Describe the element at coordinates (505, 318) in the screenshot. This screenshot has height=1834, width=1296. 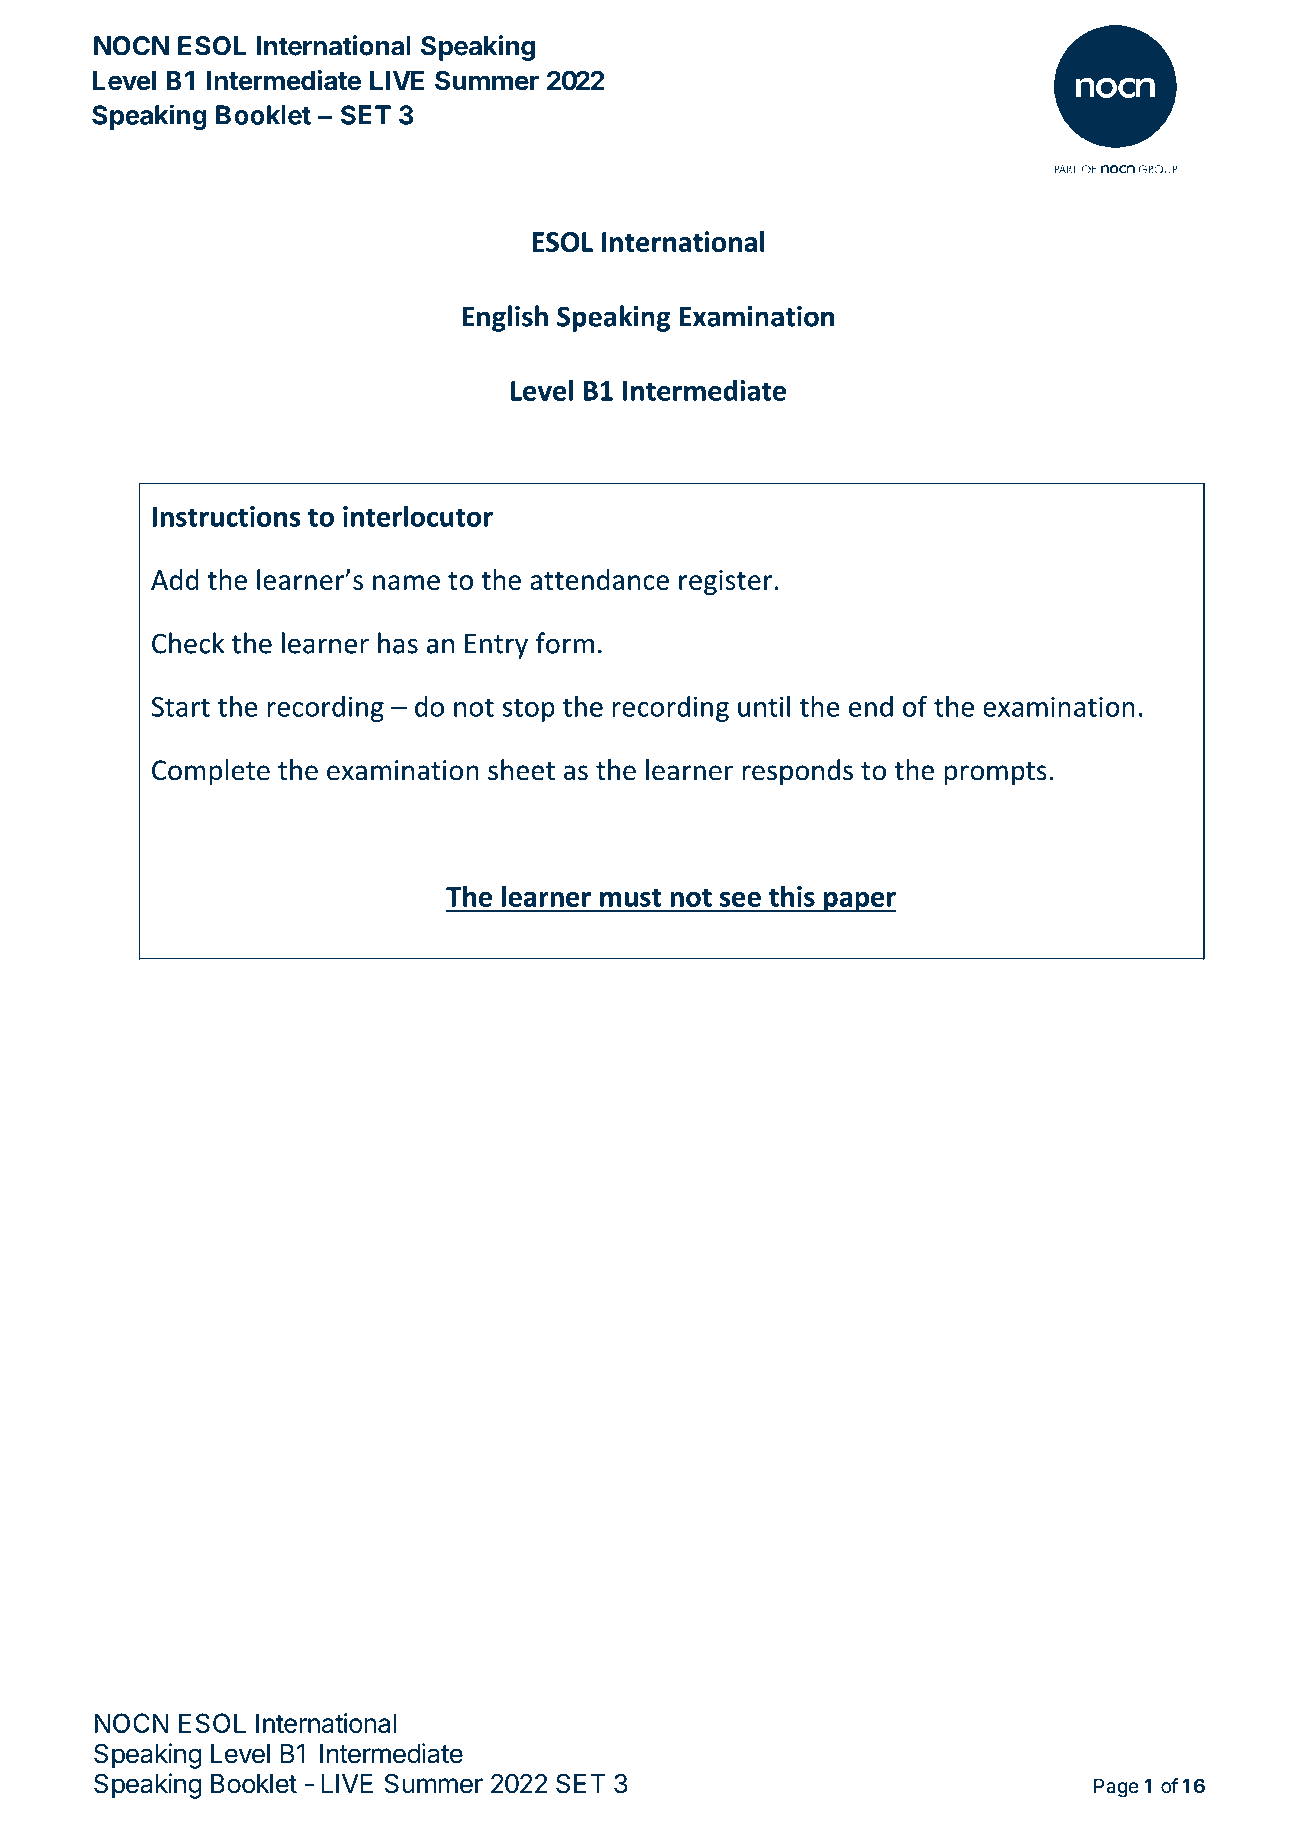
I see `English` at that location.
